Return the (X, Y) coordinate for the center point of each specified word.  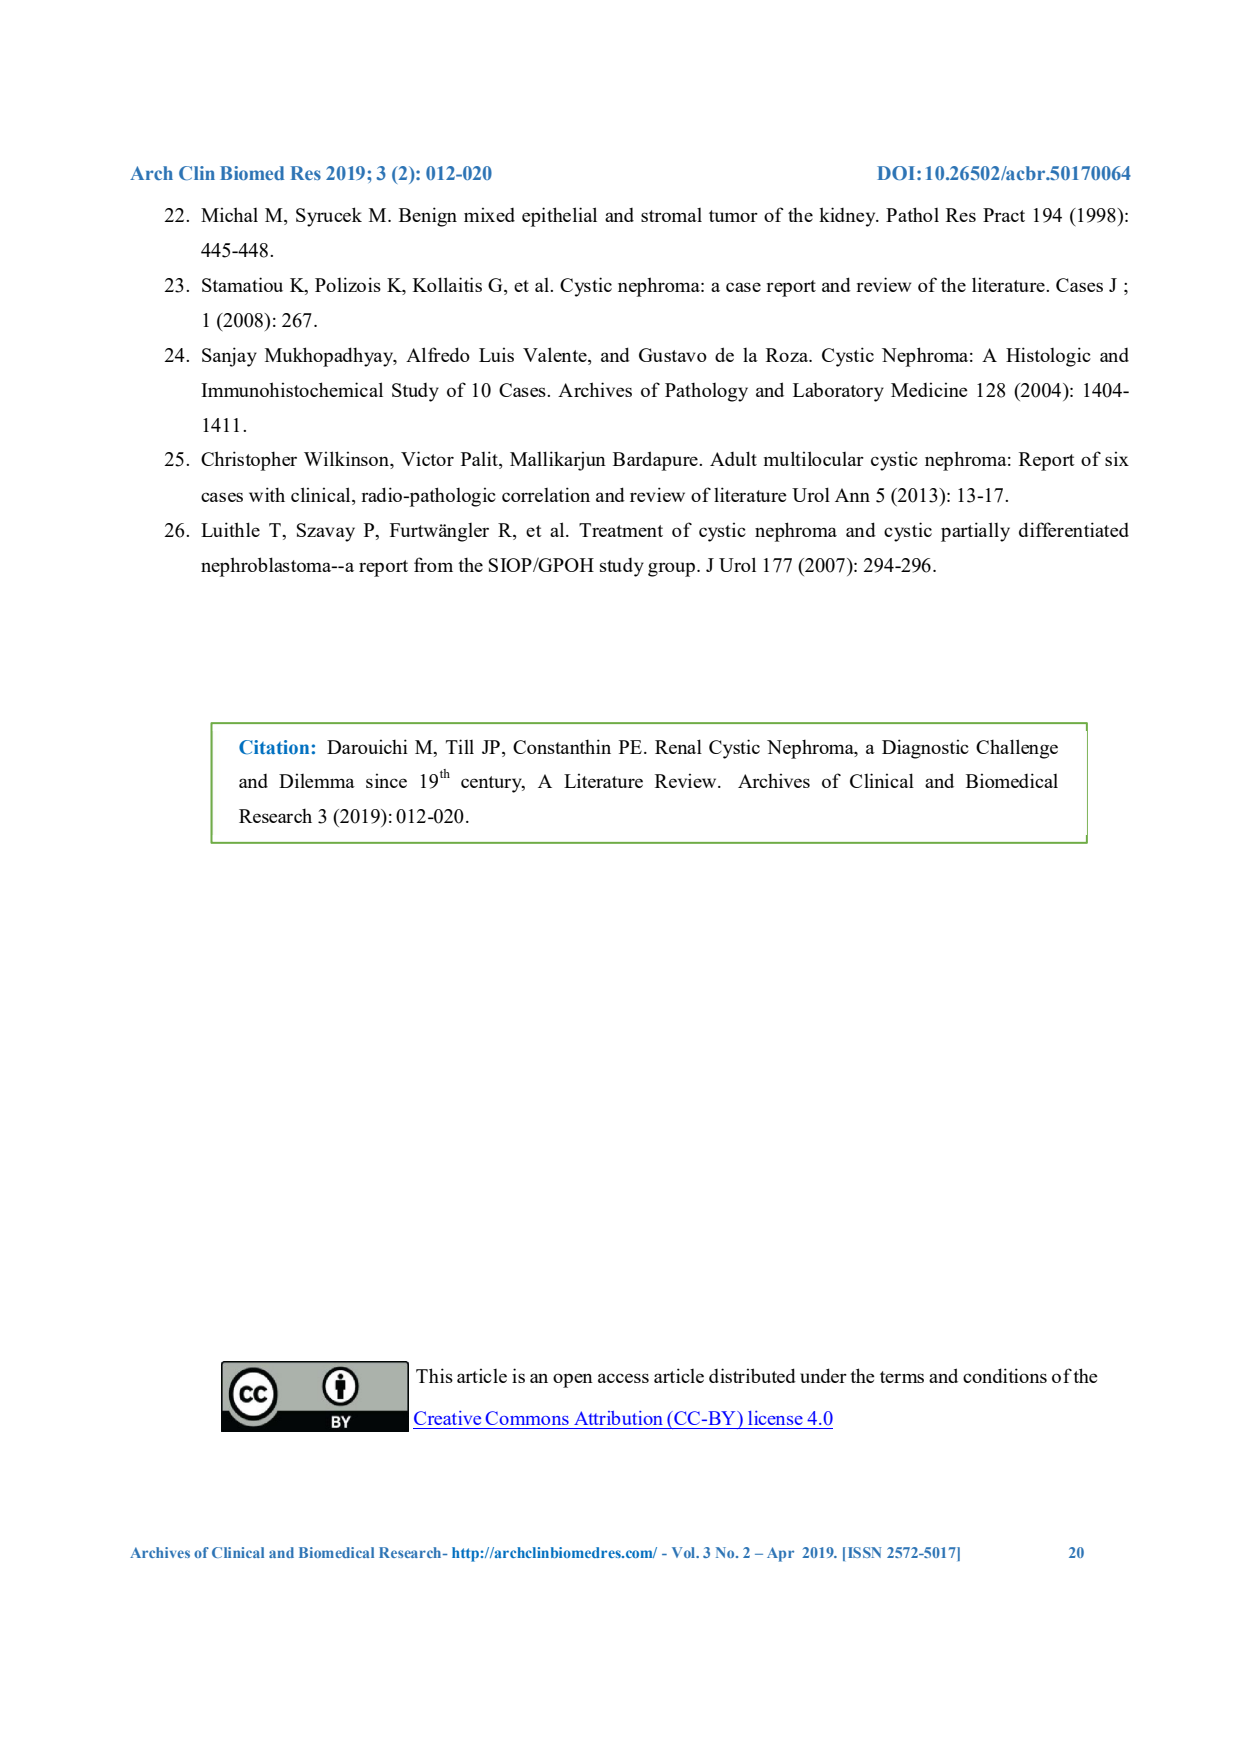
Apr (780, 1554)
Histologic (1048, 357)
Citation (274, 747)
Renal (678, 746)
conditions (1005, 1375)
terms (902, 1377)
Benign (428, 217)
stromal (671, 215)
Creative (447, 1418)
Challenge (1017, 749)
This (434, 1375)
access (623, 1378)
